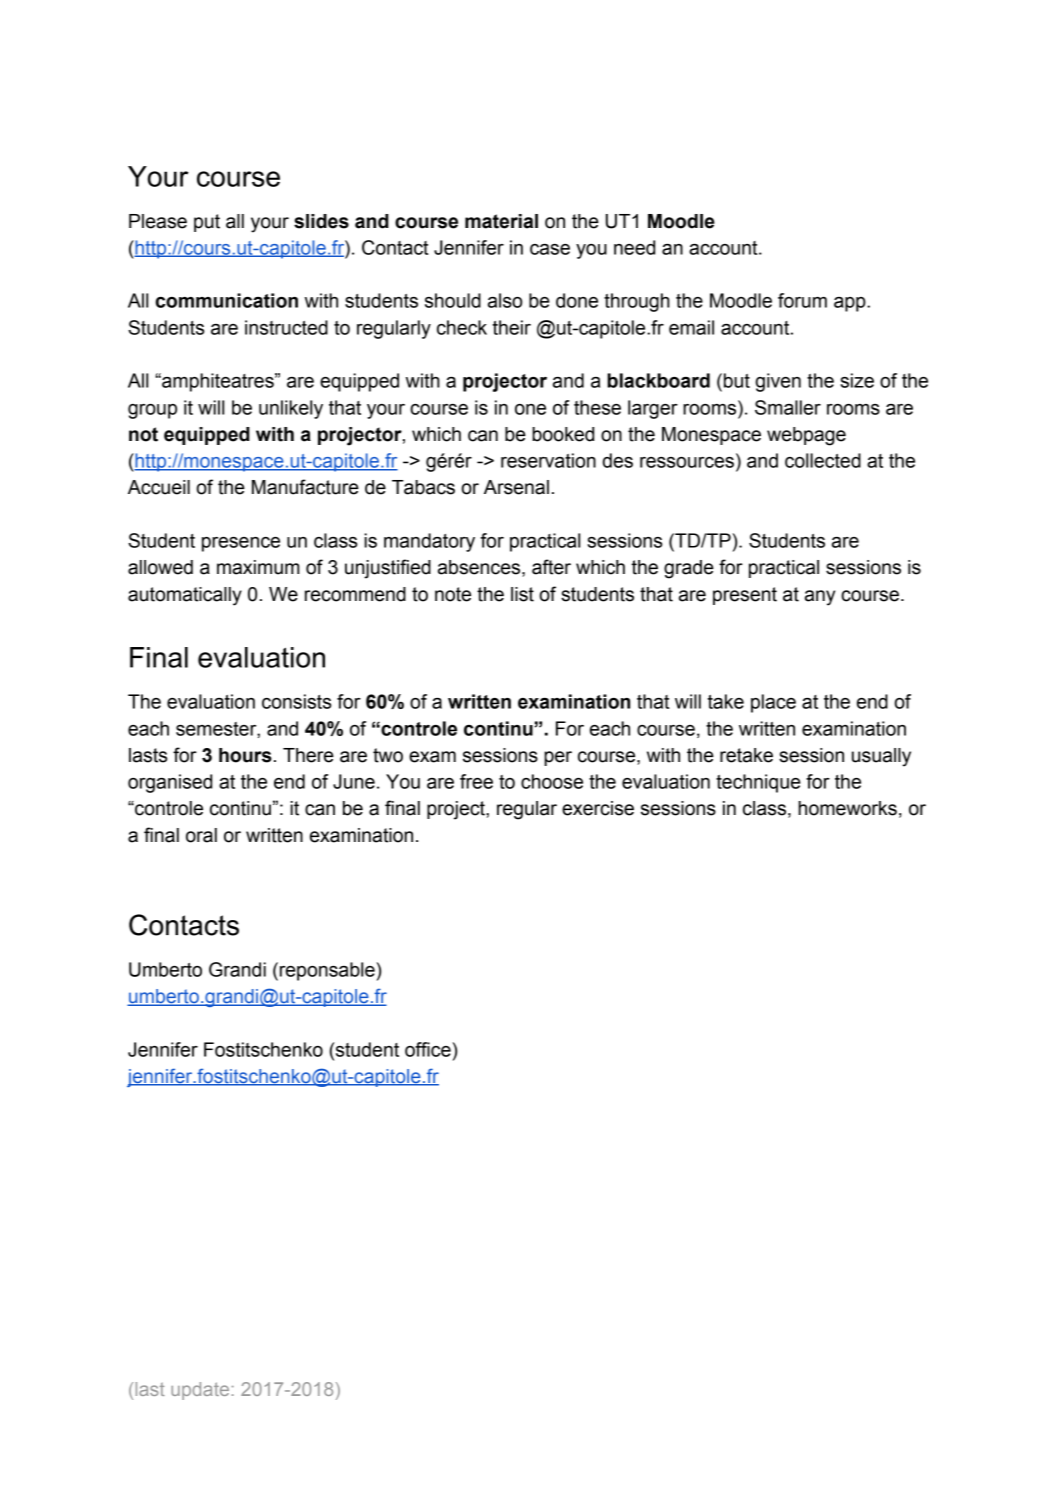 The height and width of the page is (1496, 1058). What do you see at coordinates (201, 835) in the page?
I see `oral` at bounding box center [201, 835].
